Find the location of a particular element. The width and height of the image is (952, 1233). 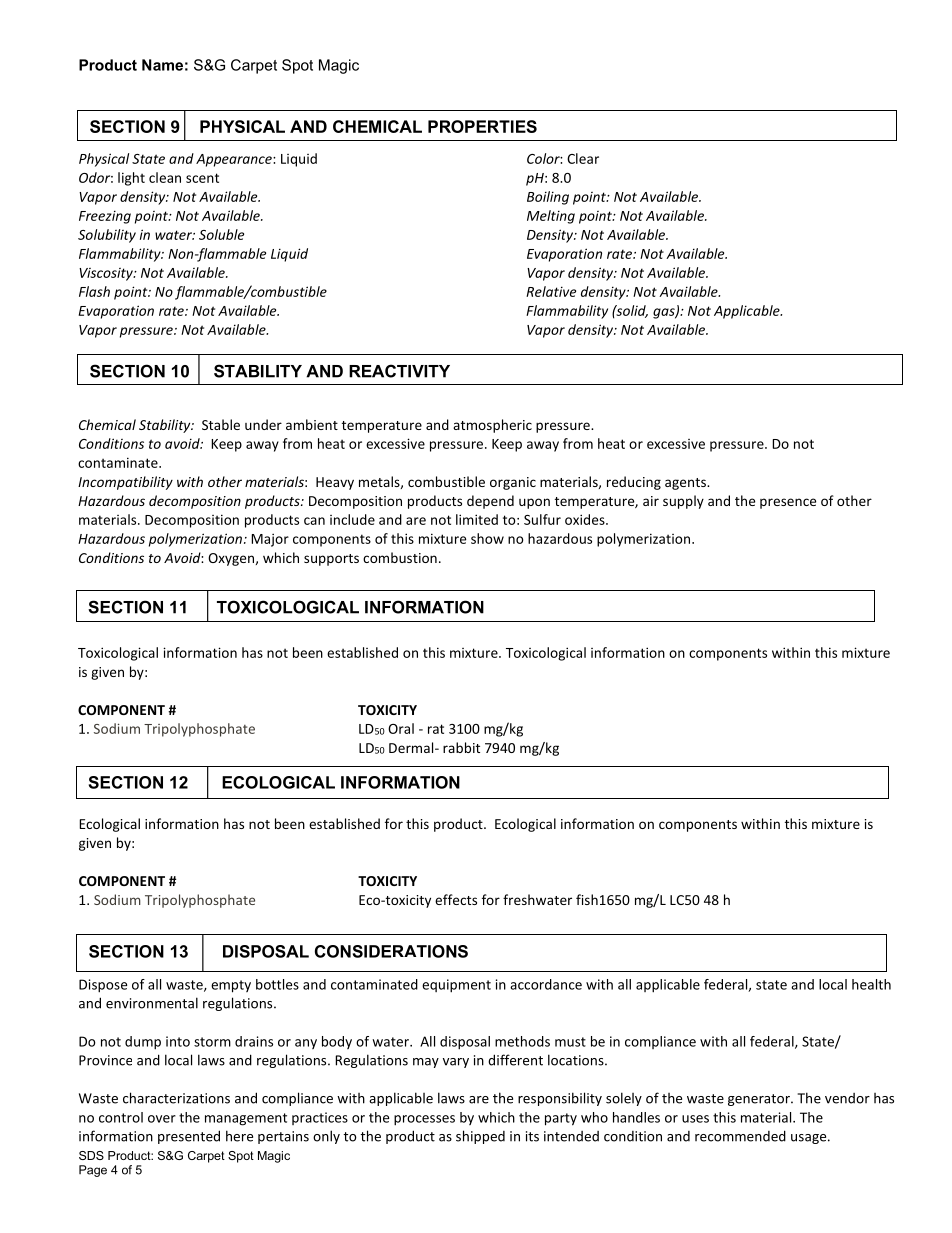

Oral is located at coordinates (401, 728).
